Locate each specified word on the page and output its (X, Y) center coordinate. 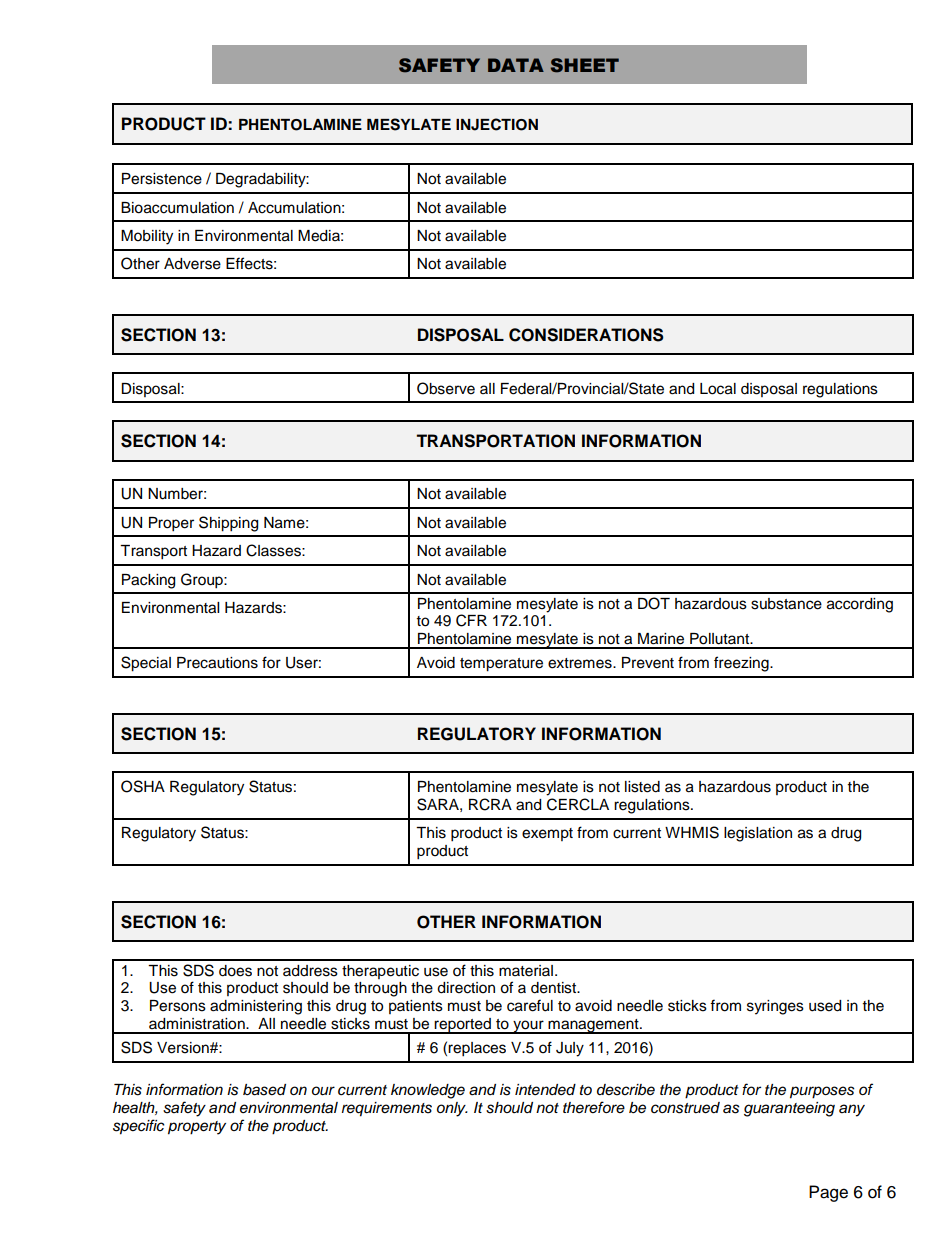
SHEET (585, 65)
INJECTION (497, 124)
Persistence (162, 179)
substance (786, 604)
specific (139, 1127)
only (452, 1109)
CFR (471, 620)
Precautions (217, 663)
